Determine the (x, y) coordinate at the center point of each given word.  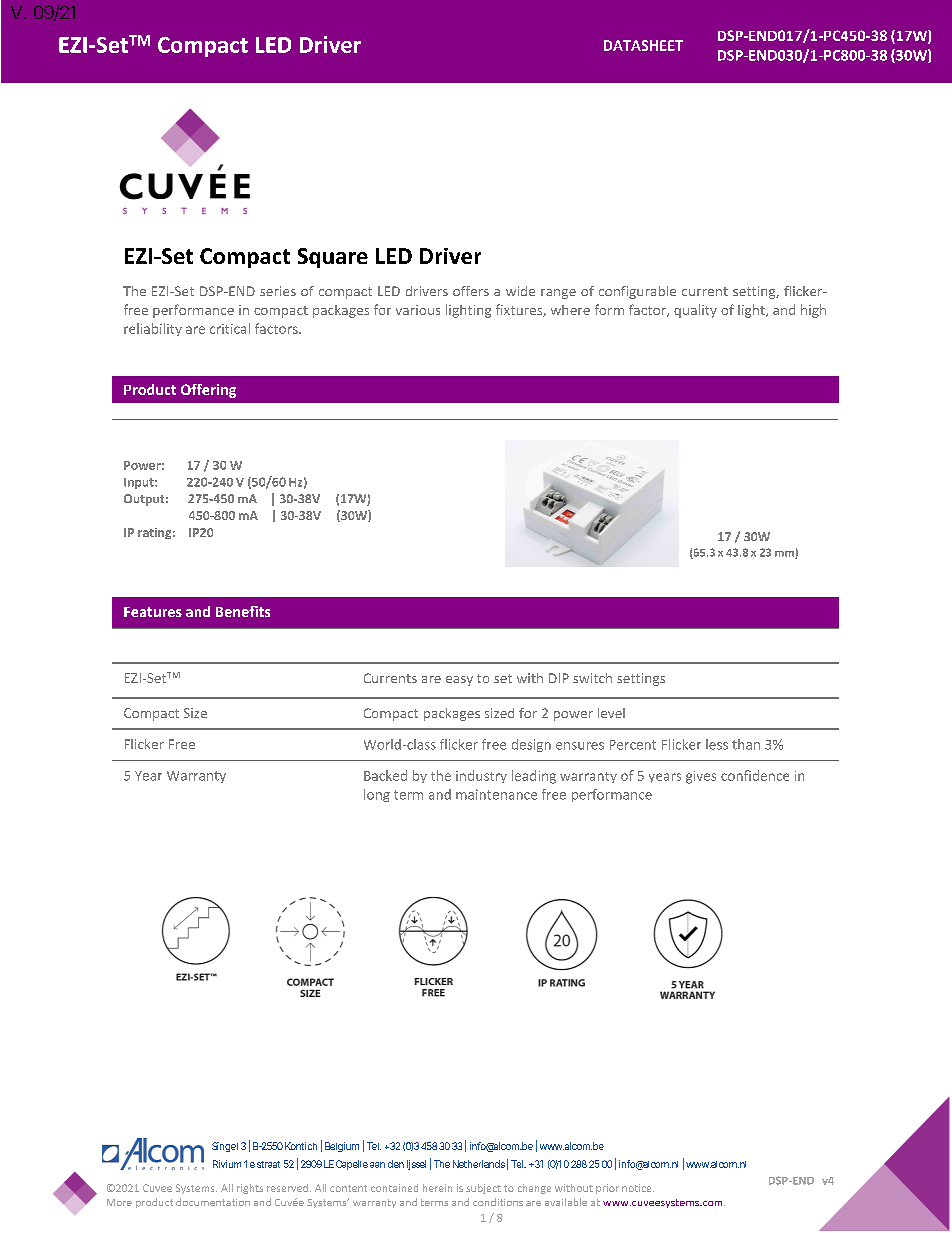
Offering (208, 391)
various (418, 310)
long (377, 795)
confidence (755, 775)
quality (695, 311)
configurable (637, 292)
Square (333, 258)
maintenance (496, 794)
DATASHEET (643, 45)
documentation (213, 1202)
